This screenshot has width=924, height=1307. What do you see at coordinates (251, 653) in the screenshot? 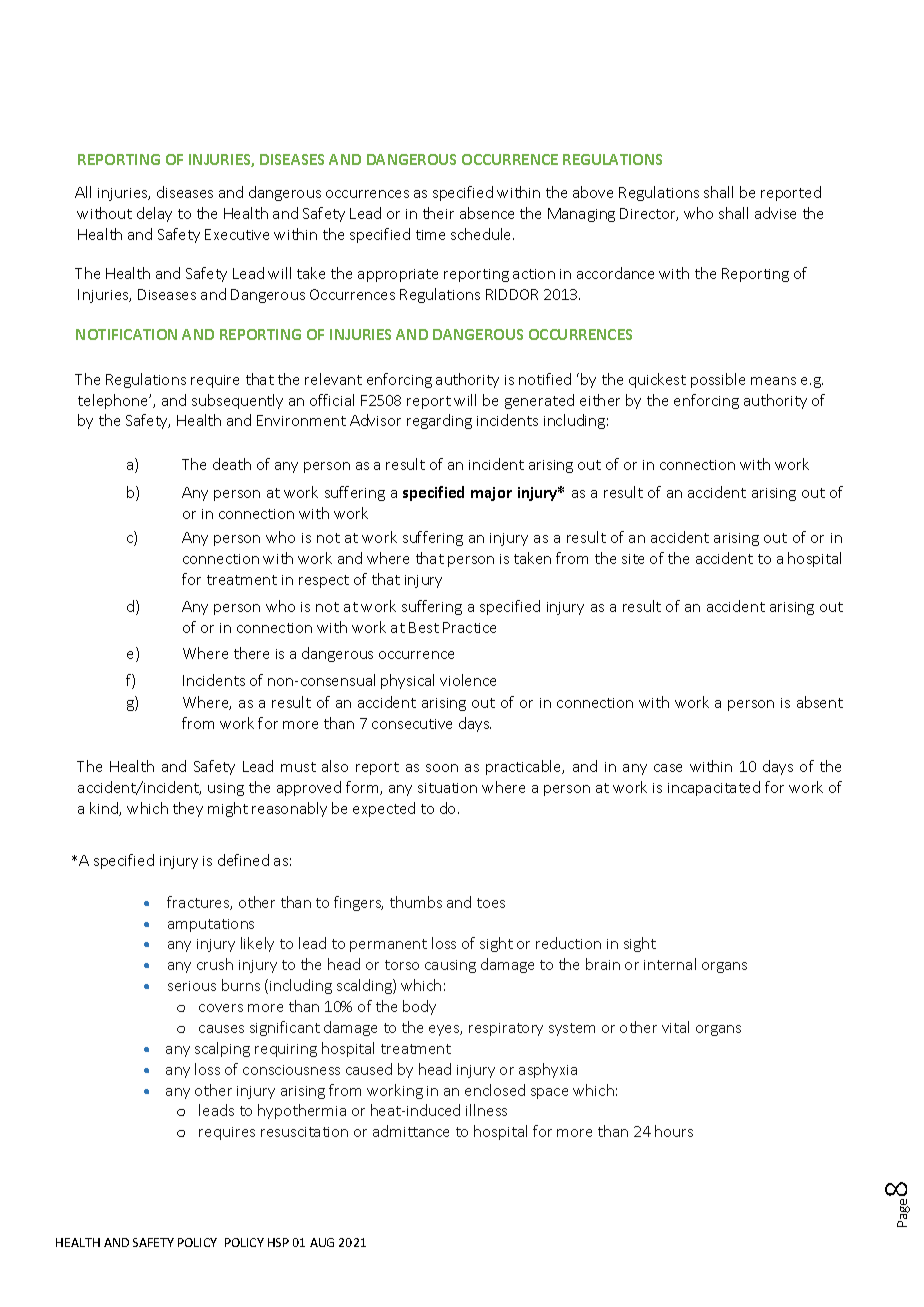
I see `there` at bounding box center [251, 653].
